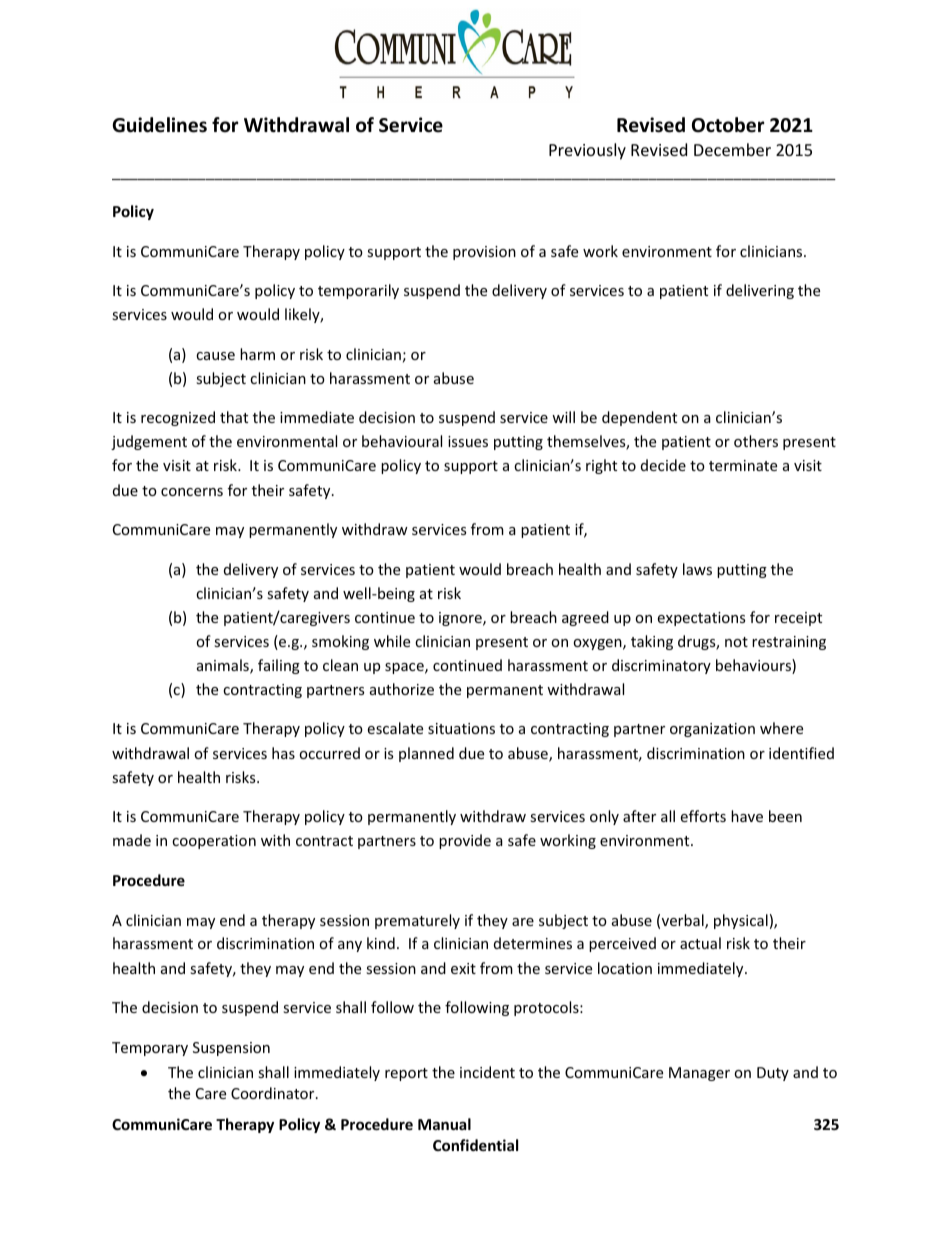  Describe the element at coordinates (224, 666) in the screenshot. I see `animals` at that location.
